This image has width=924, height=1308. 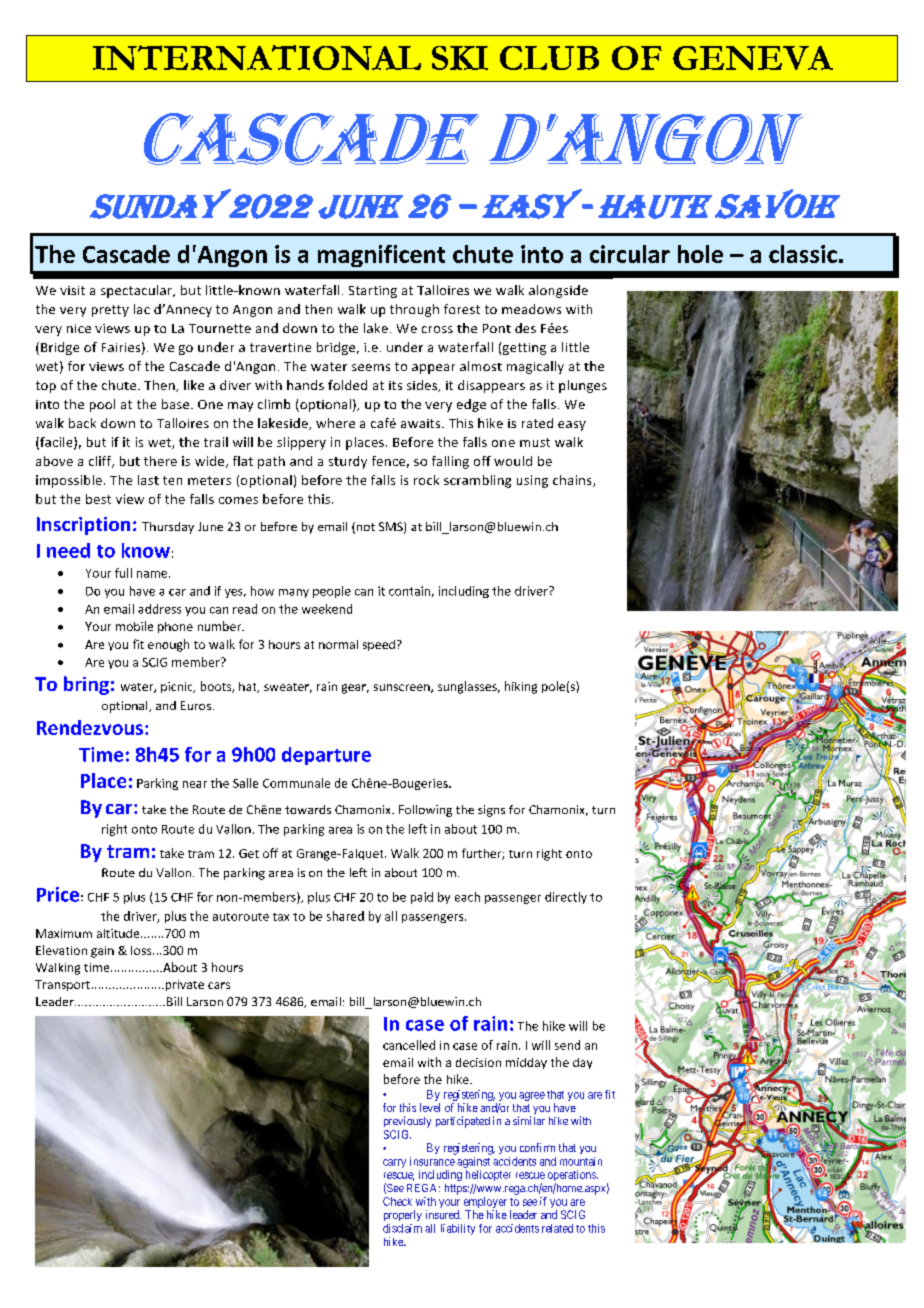 I want to click on sides, so click(x=423, y=386).
